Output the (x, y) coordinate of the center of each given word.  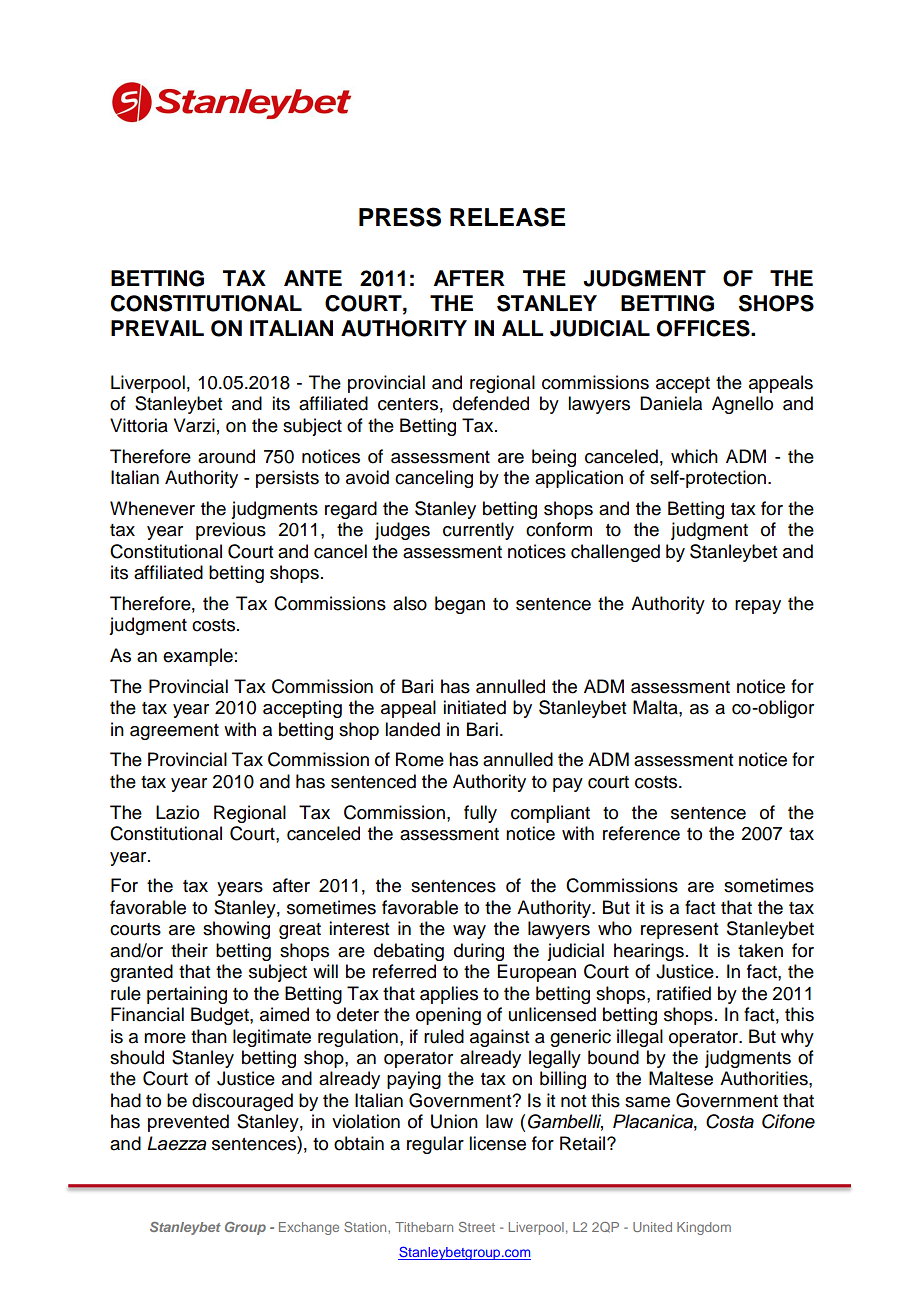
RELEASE (507, 217)
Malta (656, 707)
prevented (188, 1123)
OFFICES (704, 328)
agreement (174, 732)
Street (477, 1227)
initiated (474, 707)
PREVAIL (157, 328)
